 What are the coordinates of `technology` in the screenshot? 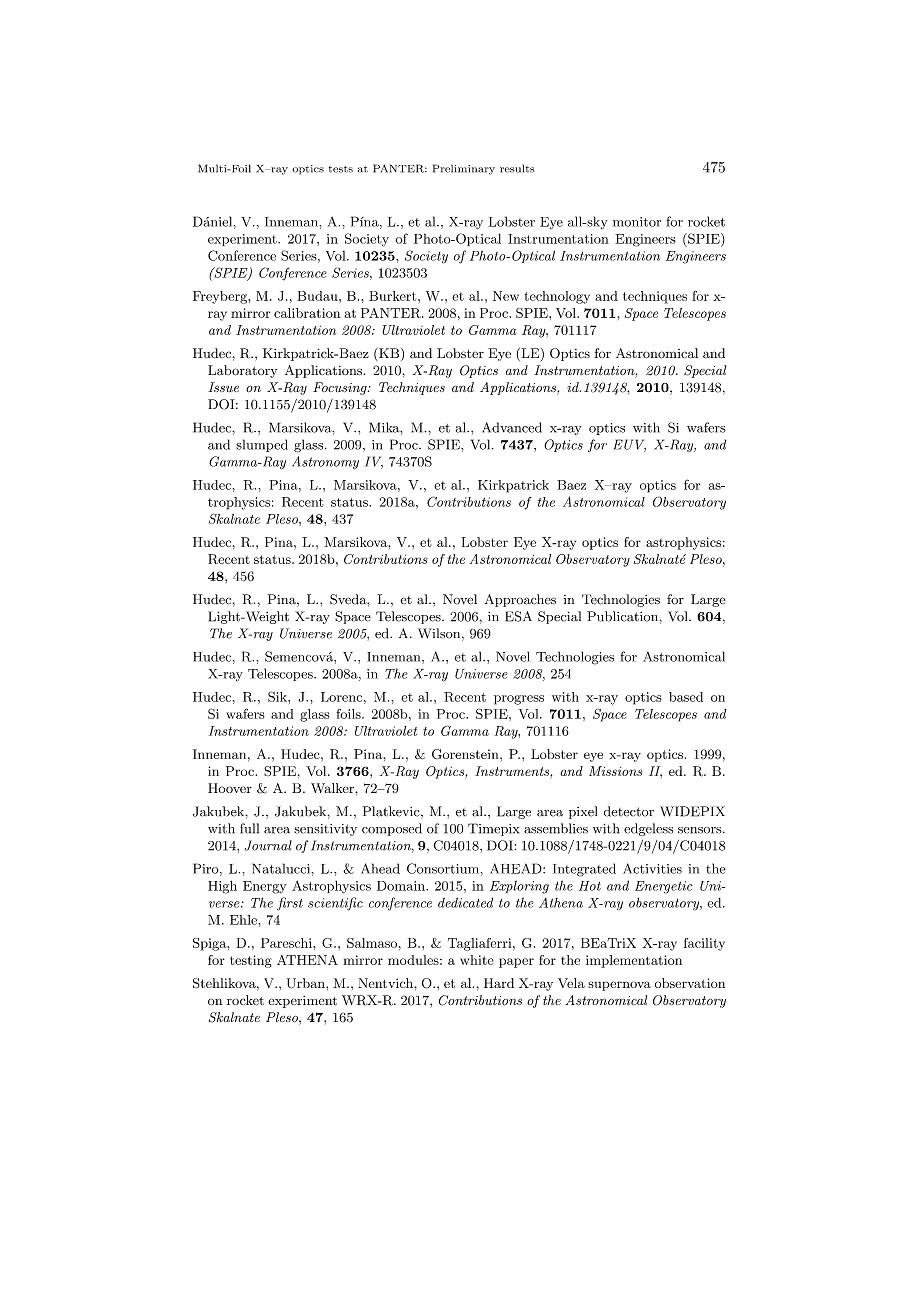 It's located at (557, 297).
